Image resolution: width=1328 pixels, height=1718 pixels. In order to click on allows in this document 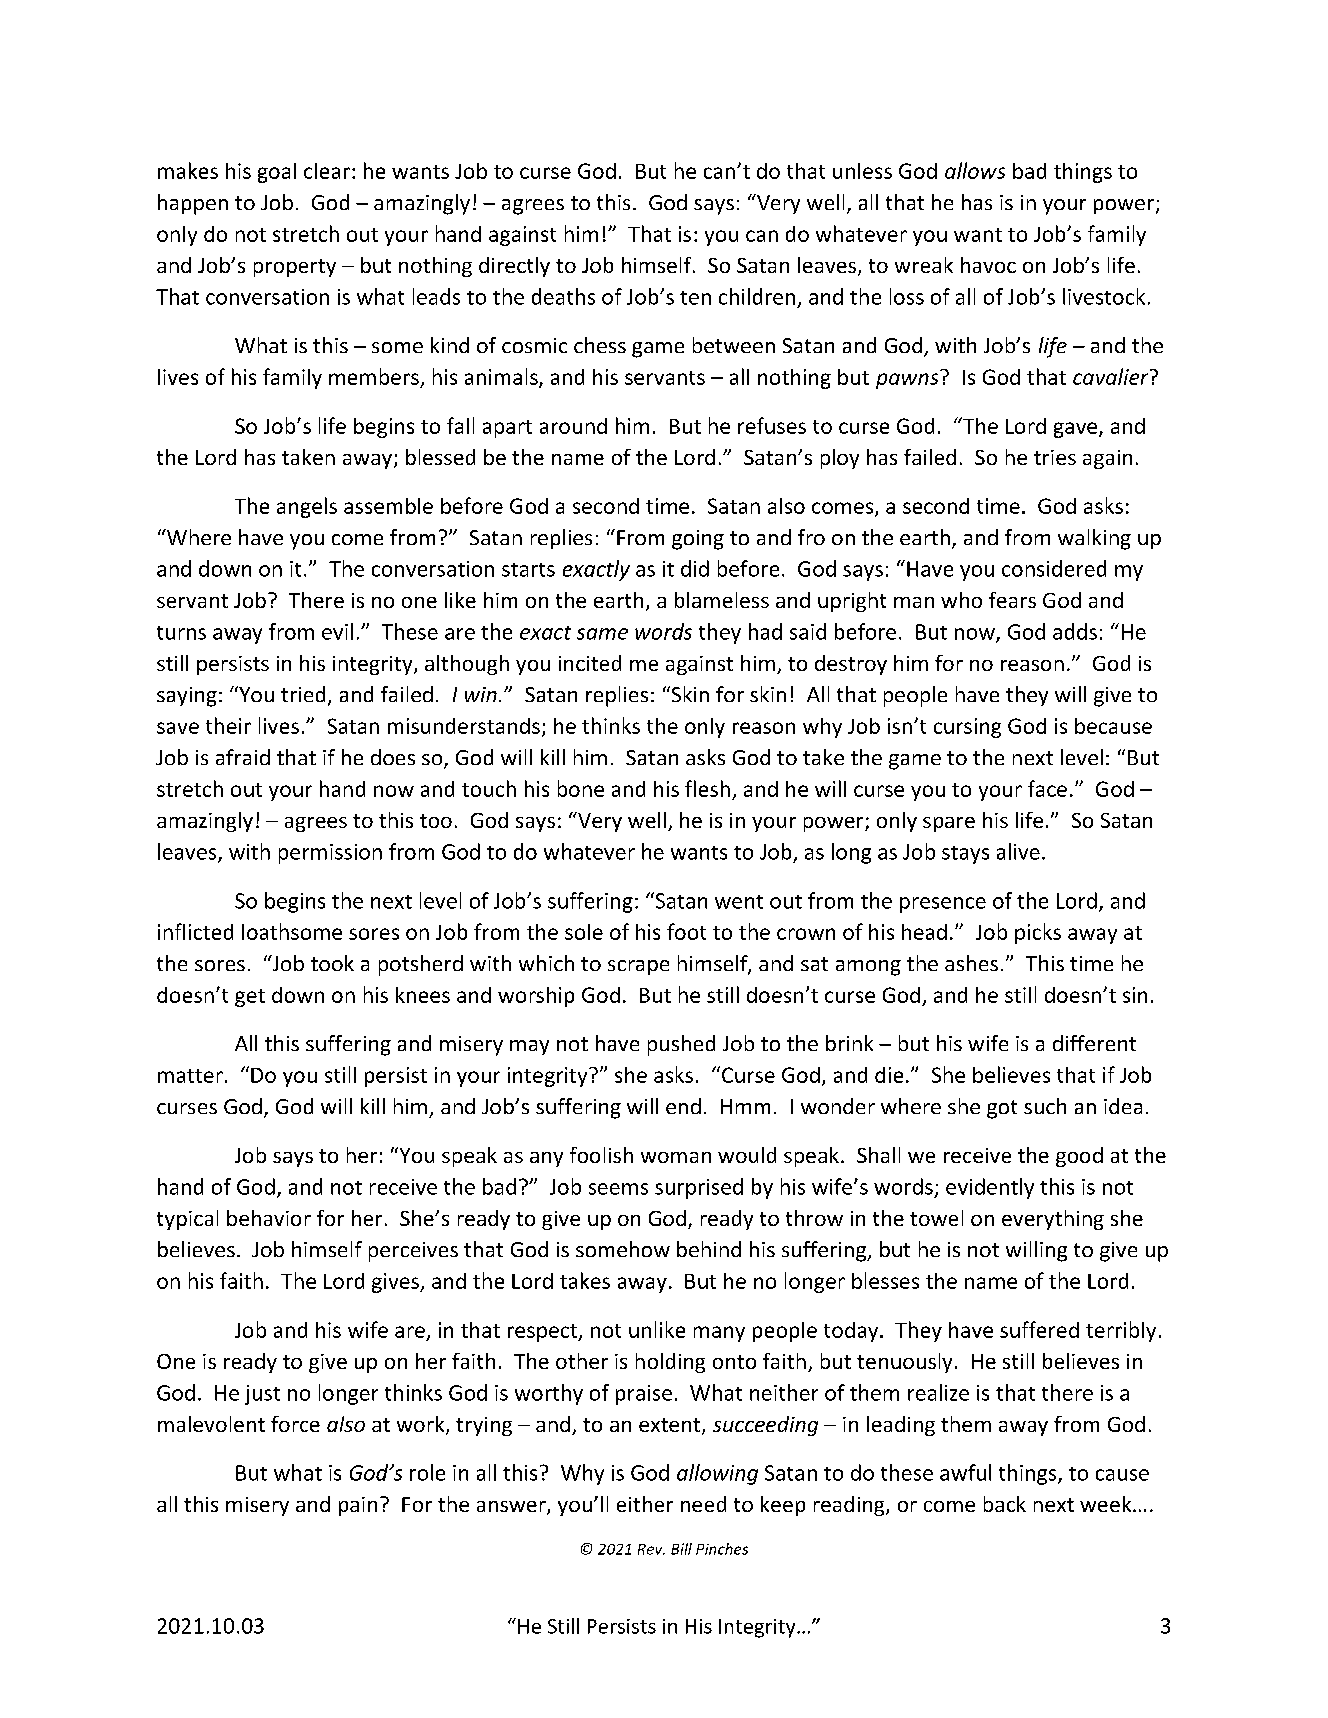, I will do `click(975, 170)`.
